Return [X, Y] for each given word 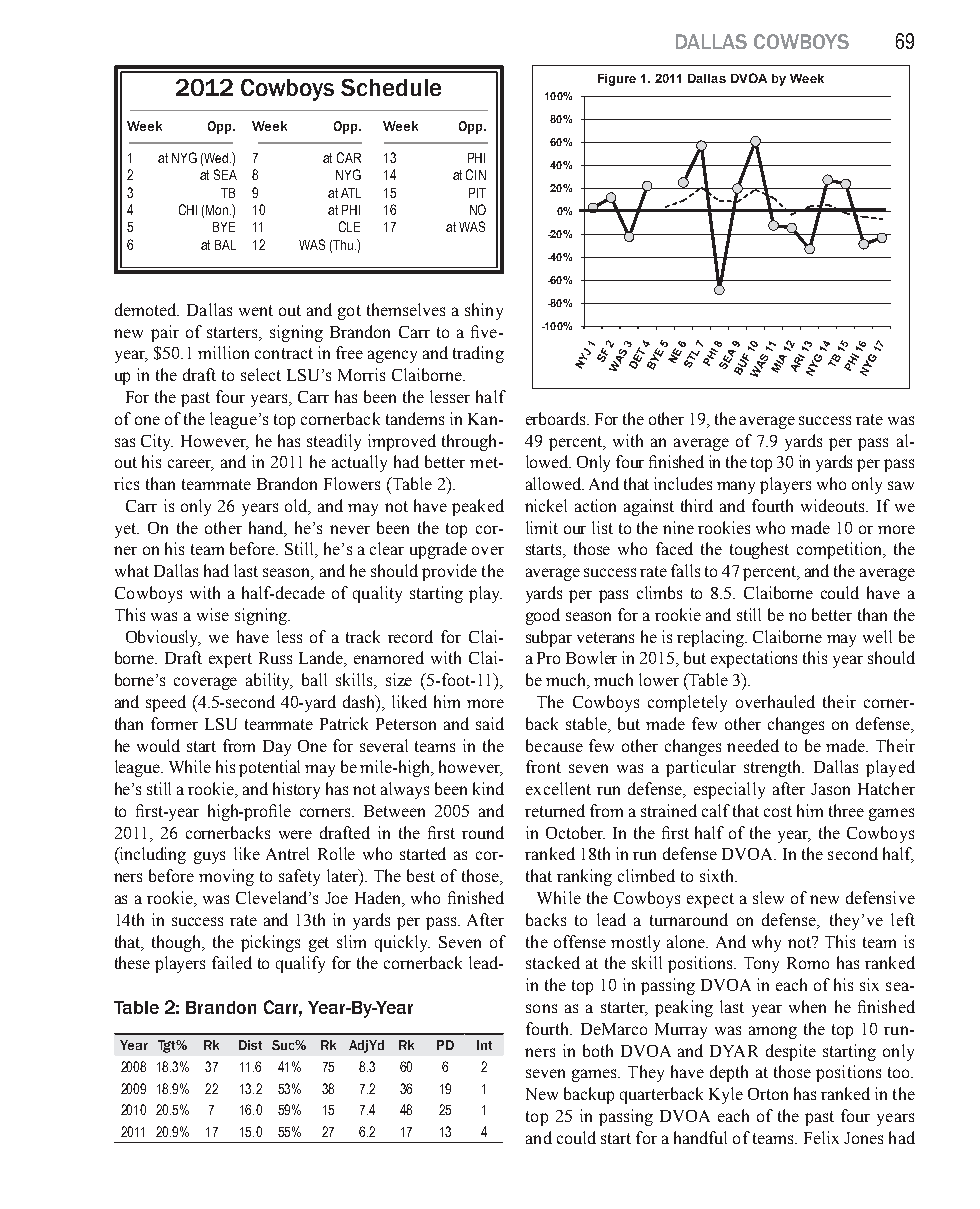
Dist [250, 1045]
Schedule [391, 87]
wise [213, 614]
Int [484, 1045]
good [543, 616]
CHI [188, 209]
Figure [617, 80]
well [877, 636]
